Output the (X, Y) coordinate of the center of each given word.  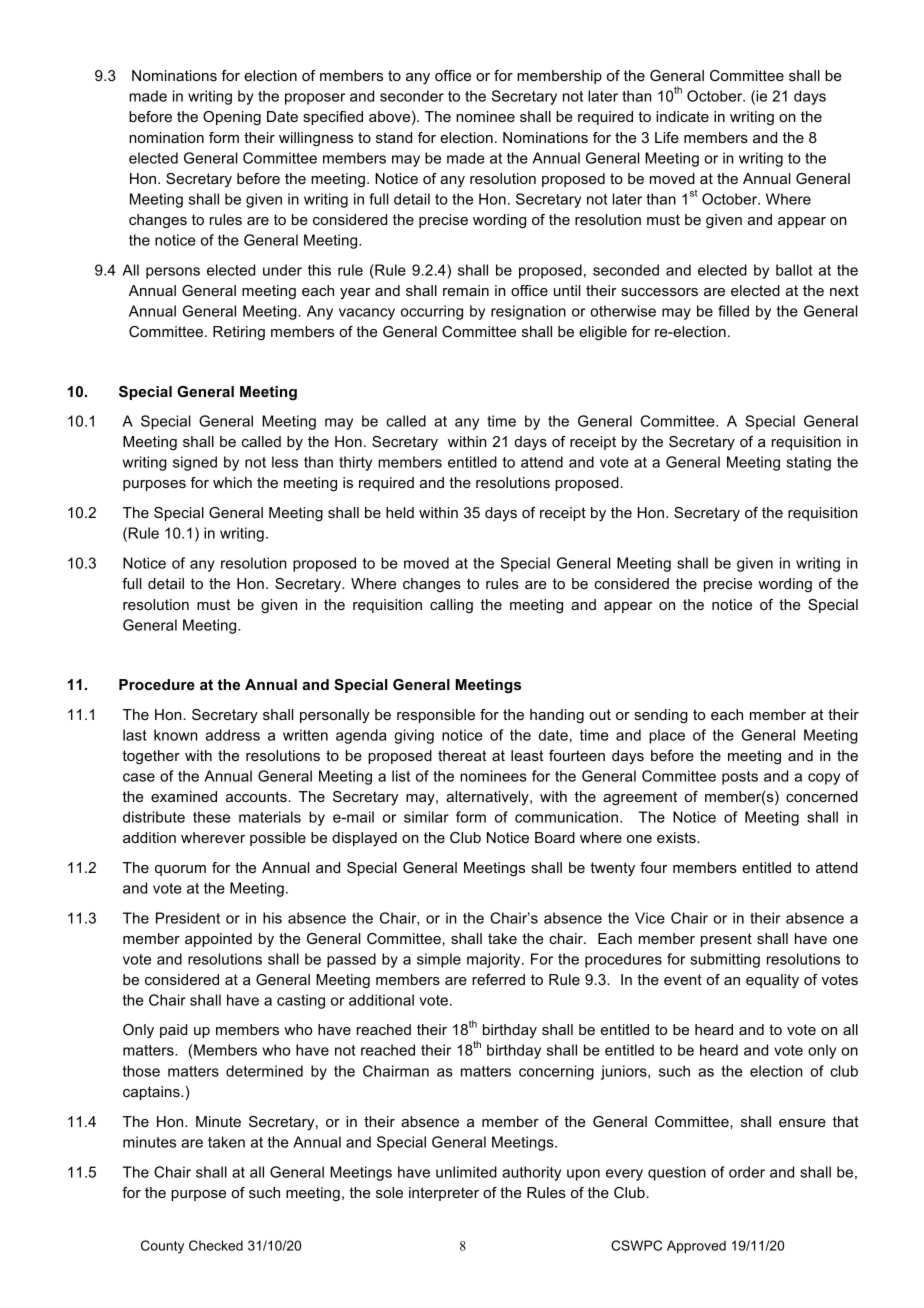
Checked (216, 1245)
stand (394, 137)
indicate (682, 116)
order (747, 1172)
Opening (232, 118)
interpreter (444, 1194)
